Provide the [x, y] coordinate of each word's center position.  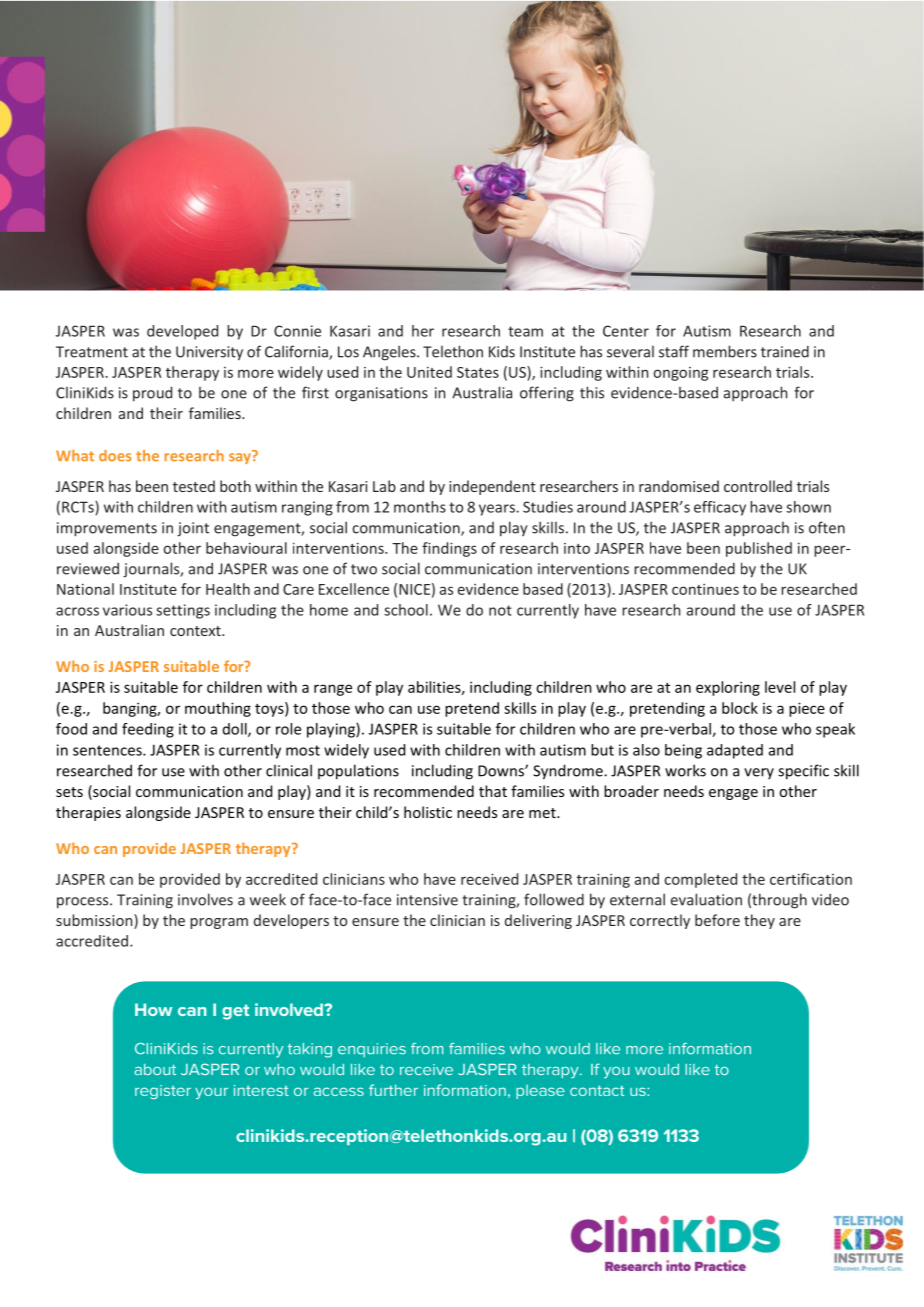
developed [182, 332]
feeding [148, 730]
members [725, 351]
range [333, 690]
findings [449, 549]
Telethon [453, 351]
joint [193, 529]
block [740, 708]
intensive [427, 900]
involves [205, 899]
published [759, 549]
